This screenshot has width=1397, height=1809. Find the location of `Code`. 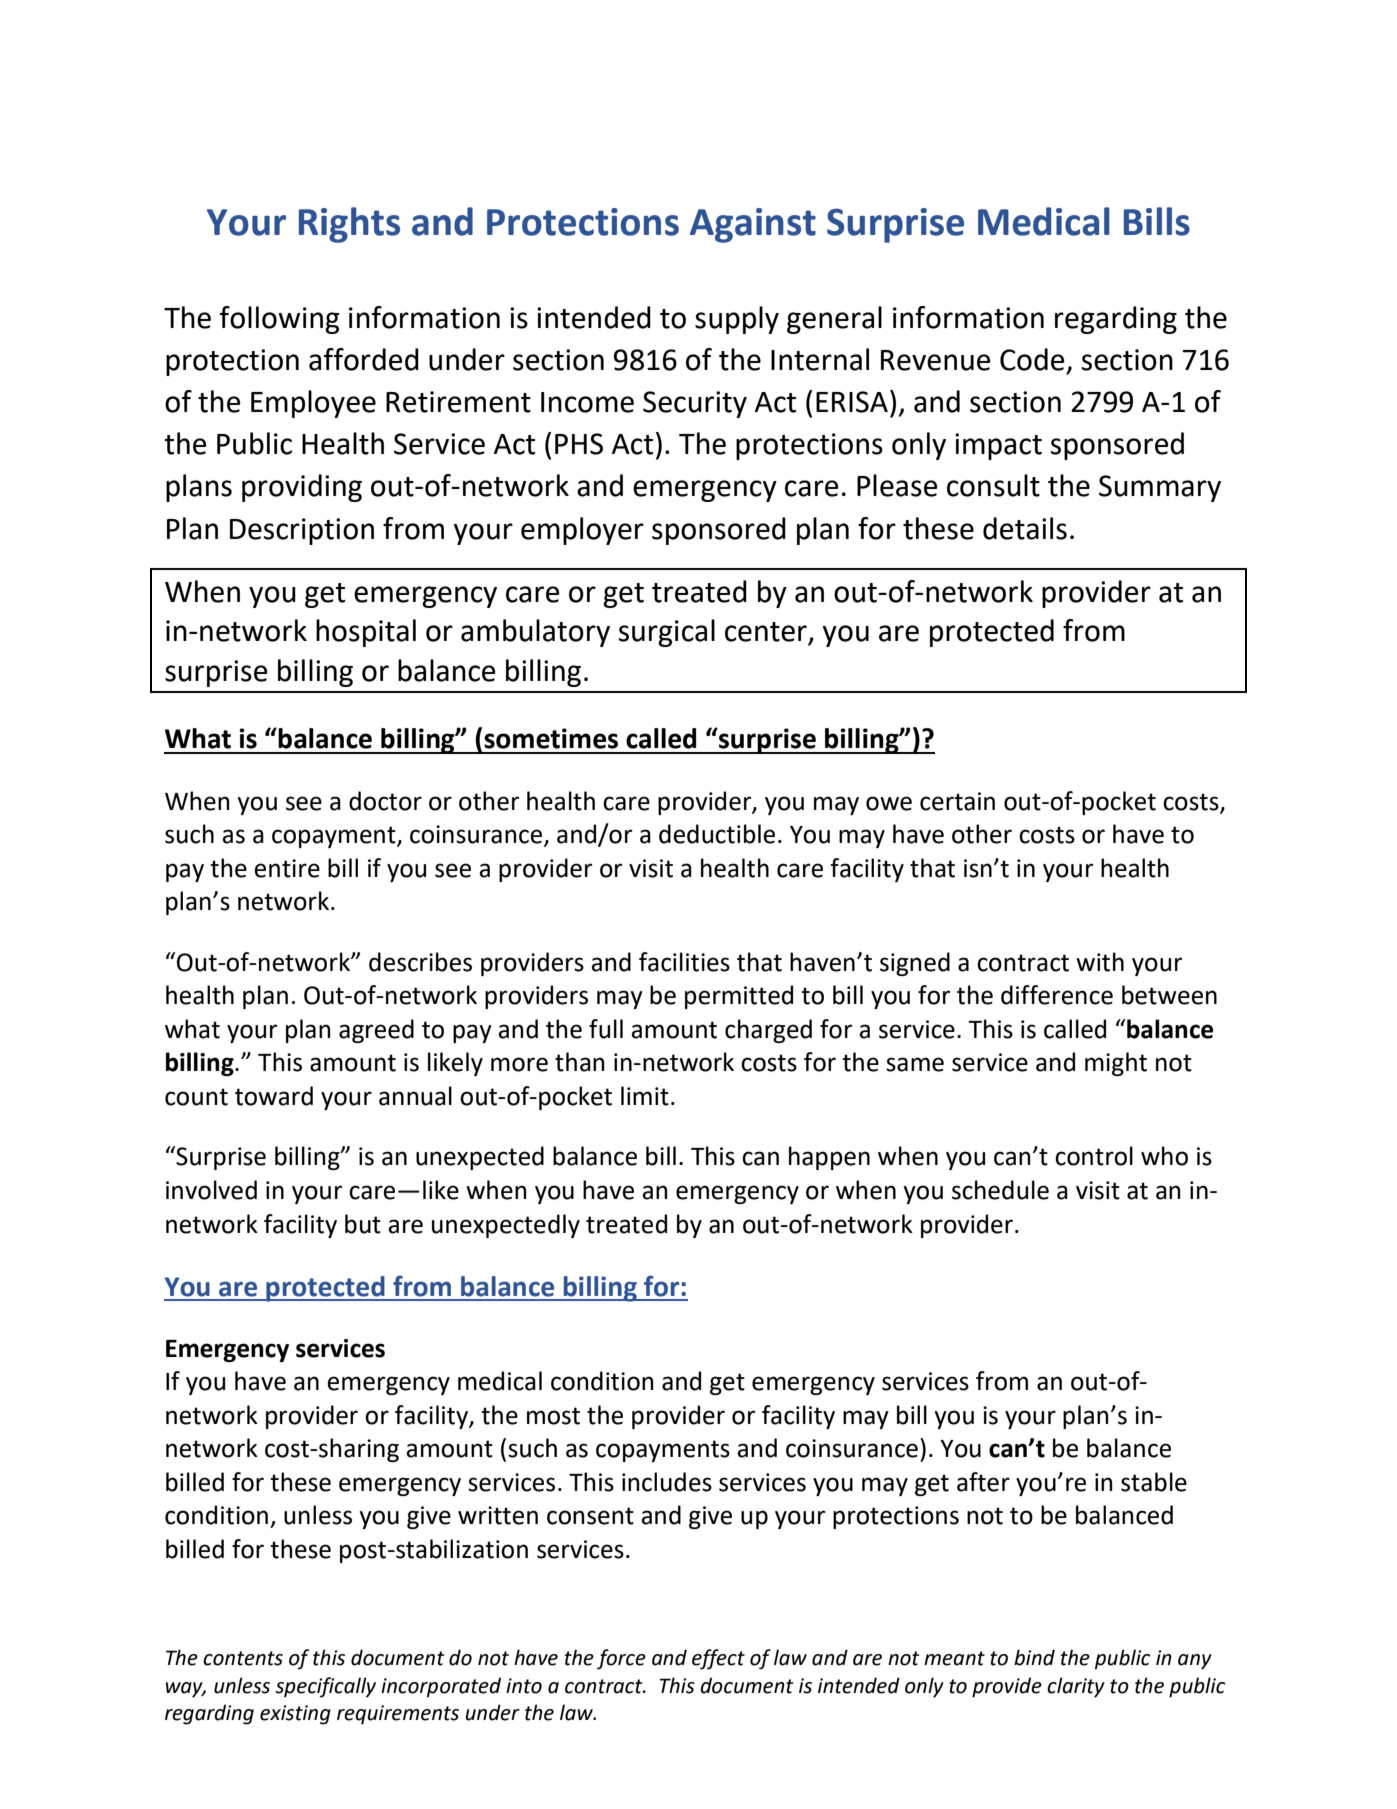

Code is located at coordinates (1032, 359).
